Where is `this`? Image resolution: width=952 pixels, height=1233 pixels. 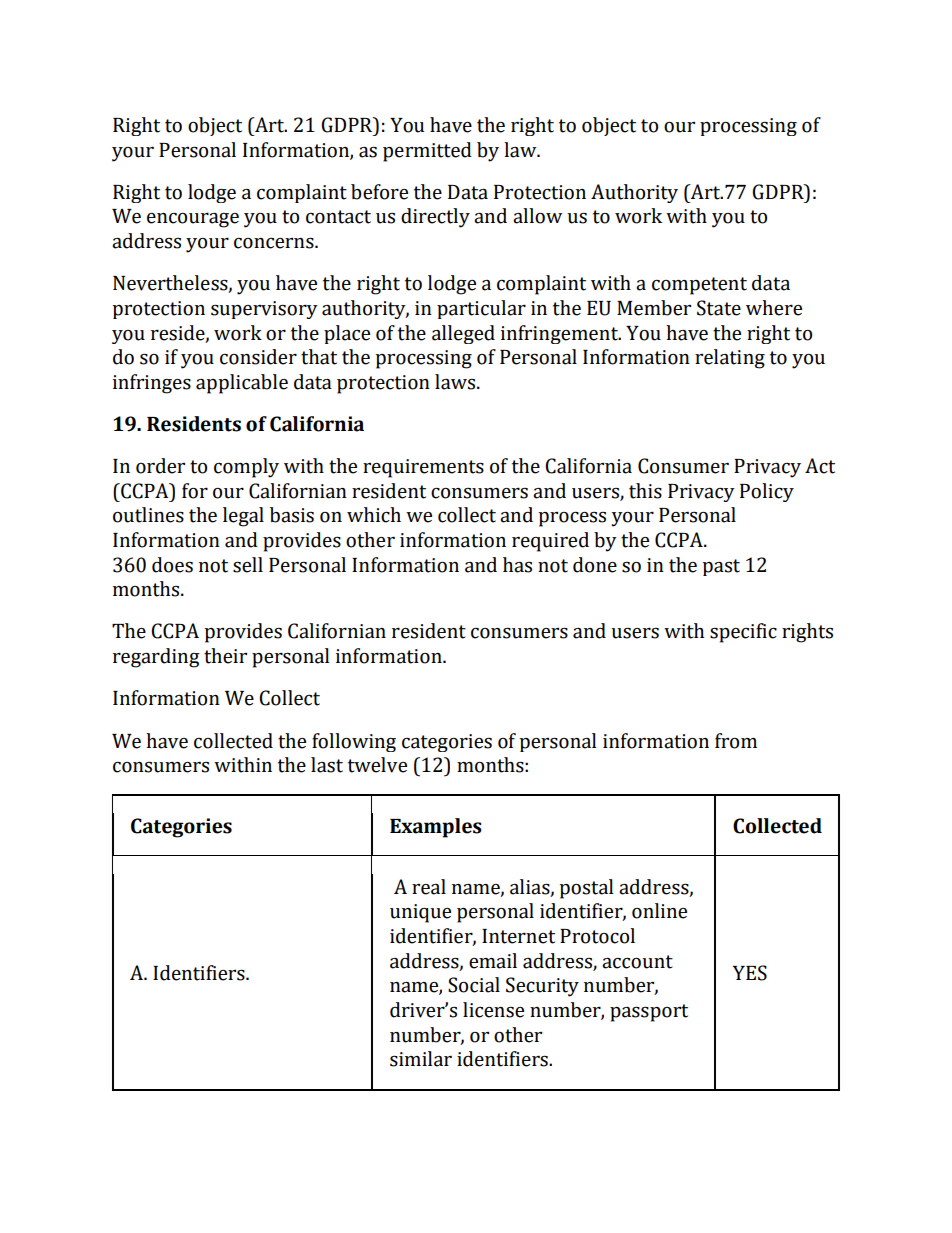
this is located at coordinates (645, 491).
